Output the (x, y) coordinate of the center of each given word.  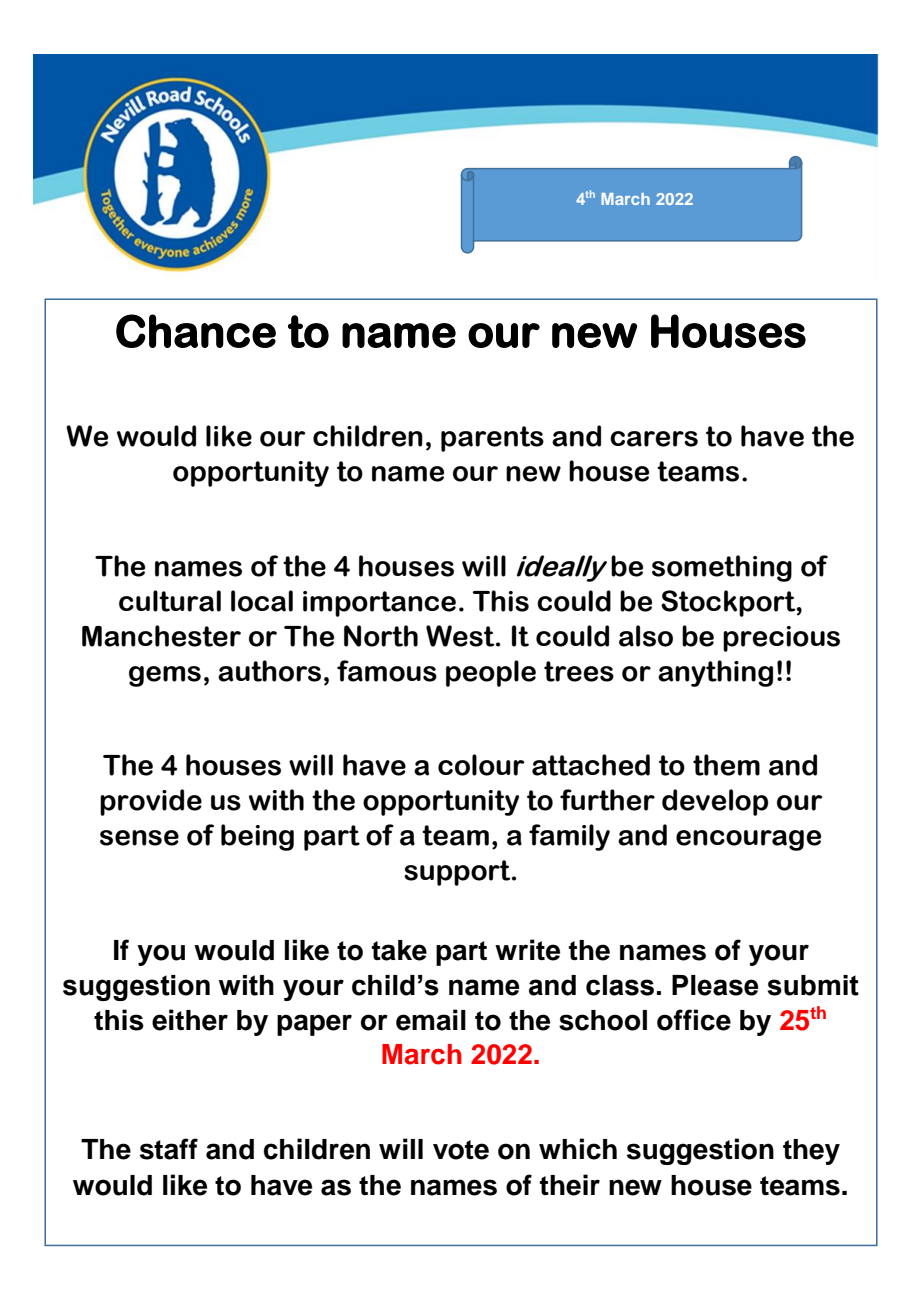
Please (715, 985)
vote (461, 1150)
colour (481, 765)
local (262, 601)
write (527, 950)
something (722, 568)
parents (492, 439)
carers (654, 439)
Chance (196, 331)
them (726, 765)
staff (169, 1149)
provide (151, 802)
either (190, 1020)
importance (379, 604)
